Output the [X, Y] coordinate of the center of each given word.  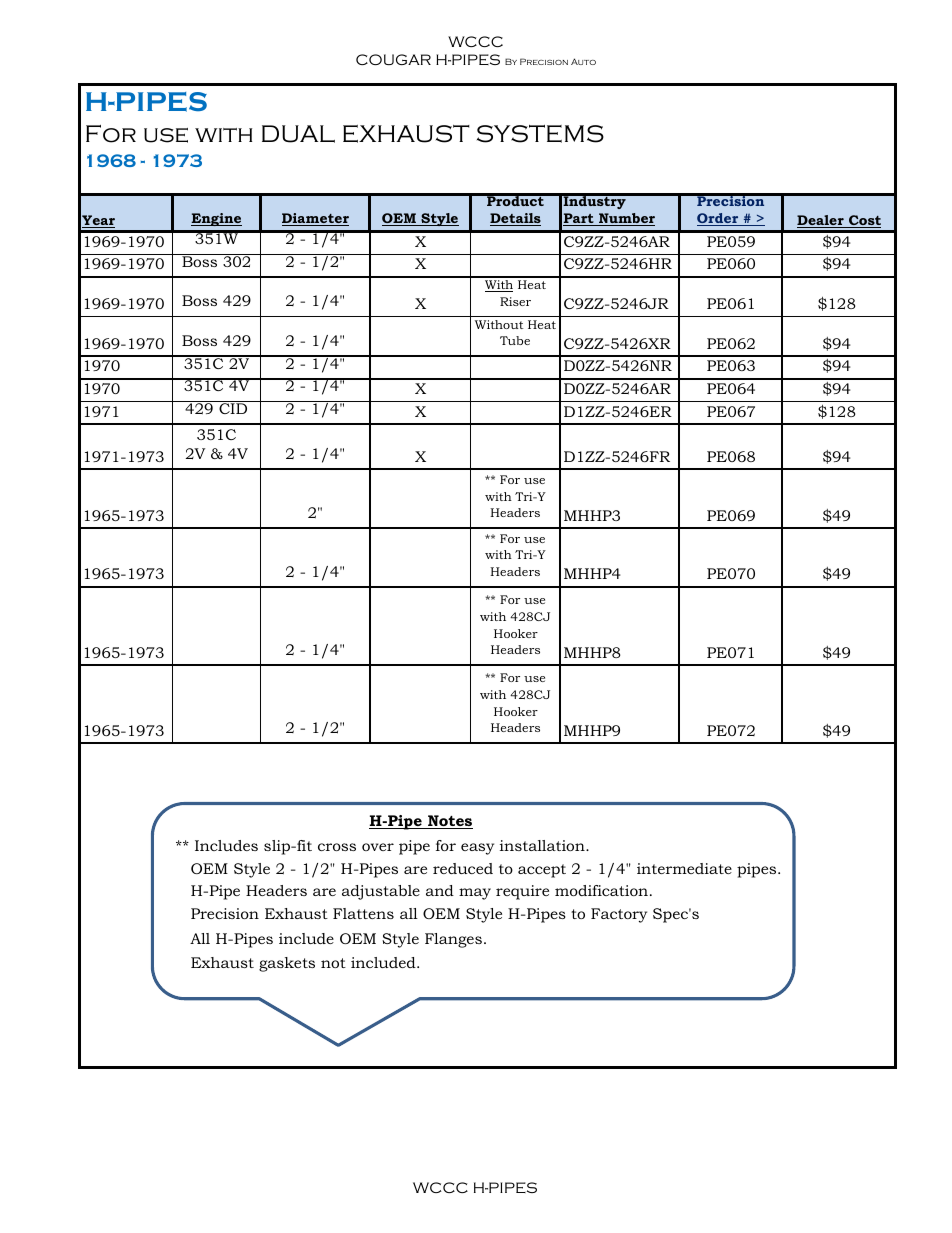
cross [337, 847]
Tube [515, 340]
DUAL [298, 134]
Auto [583, 61]
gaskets [287, 964]
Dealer [821, 221]
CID [233, 407]
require [522, 892]
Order [719, 219]
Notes [449, 822]
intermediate [684, 868]
